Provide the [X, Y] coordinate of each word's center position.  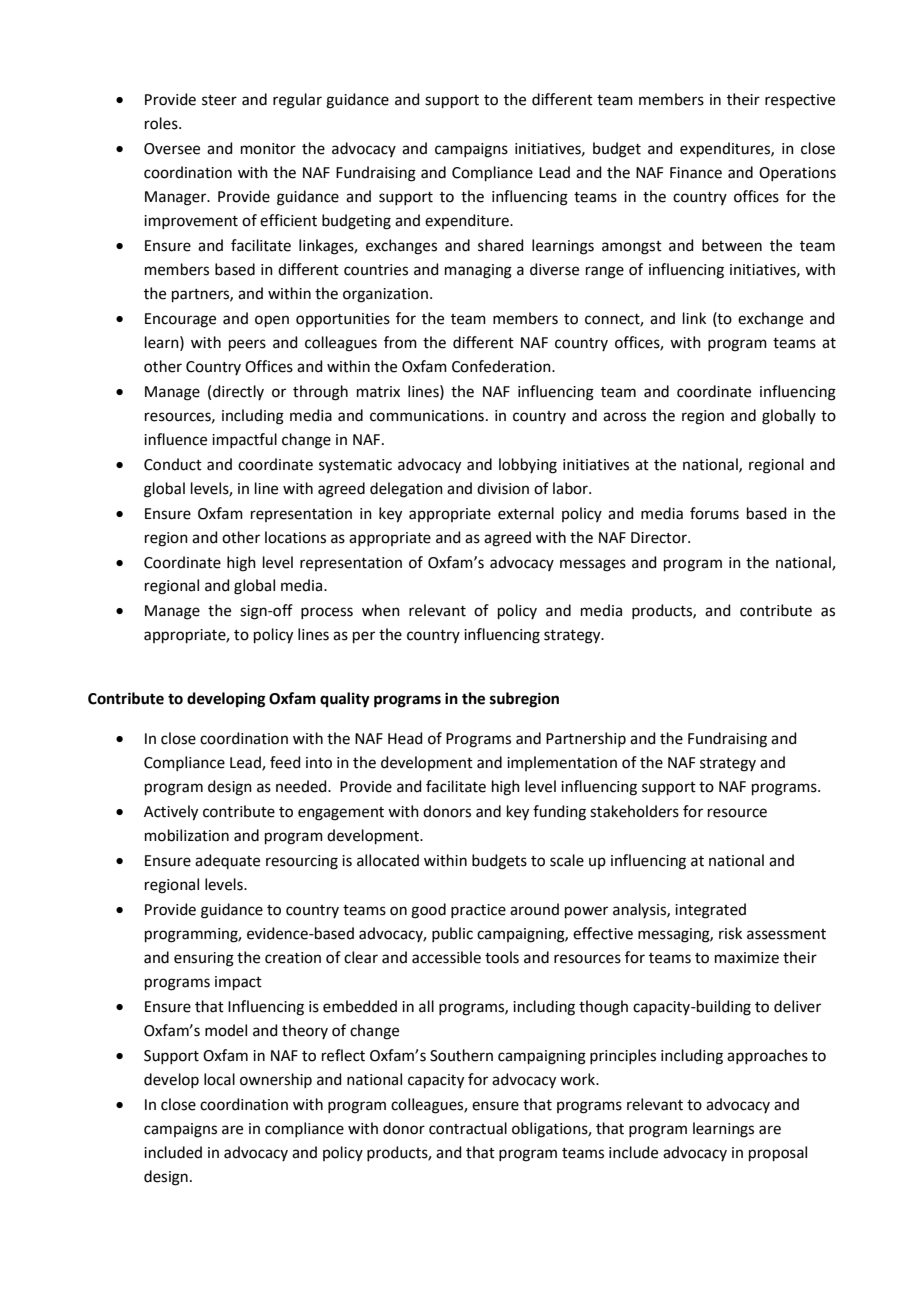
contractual [468, 1128]
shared [501, 245]
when [381, 610]
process [327, 613]
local [219, 1079]
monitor [268, 149]
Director [660, 538]
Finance [696, 173]
